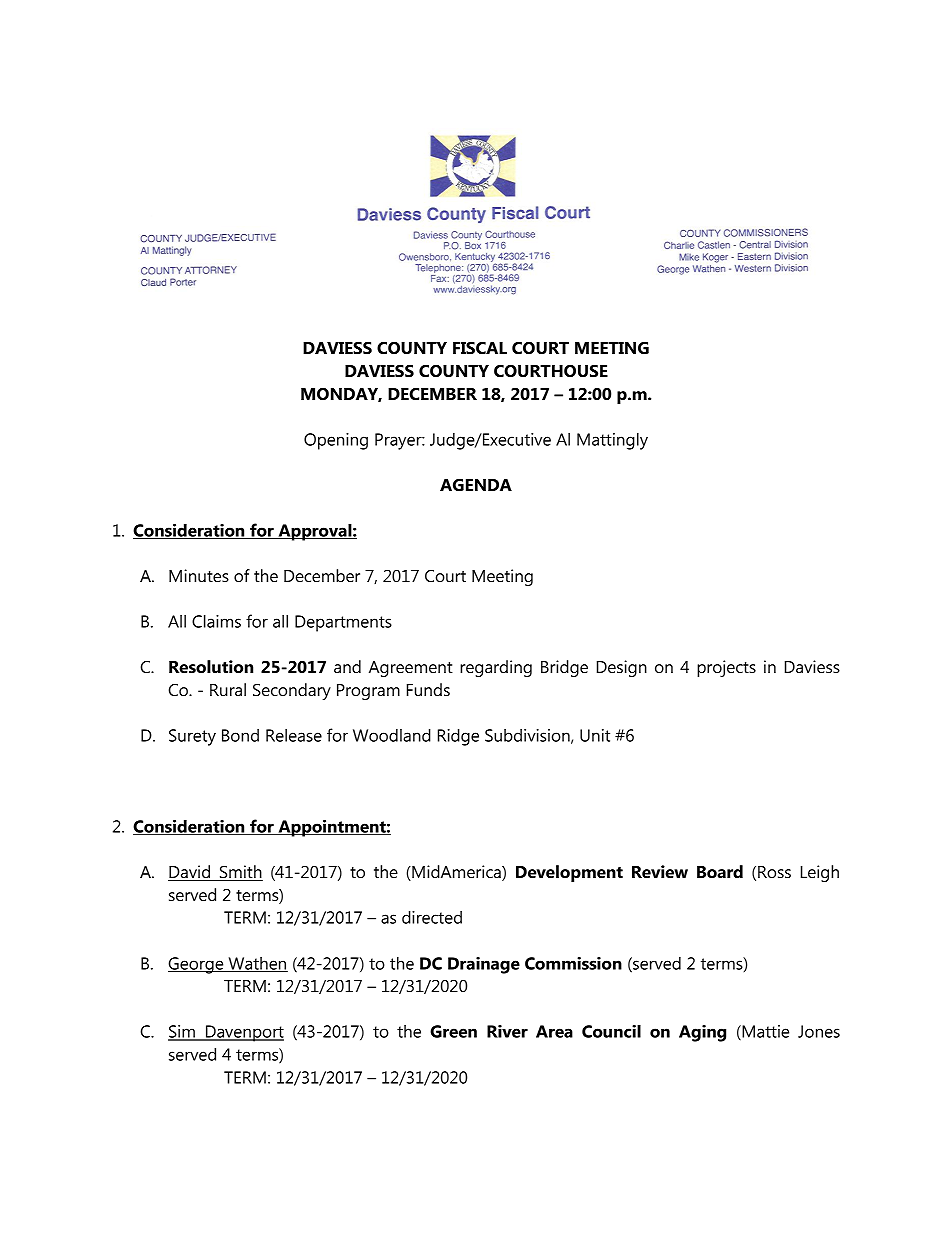 The image size is (952, 1233). What do you see at coordinates (228, 689) in the screenshot?
I see `Rural` at bounding box center [228, 689].
